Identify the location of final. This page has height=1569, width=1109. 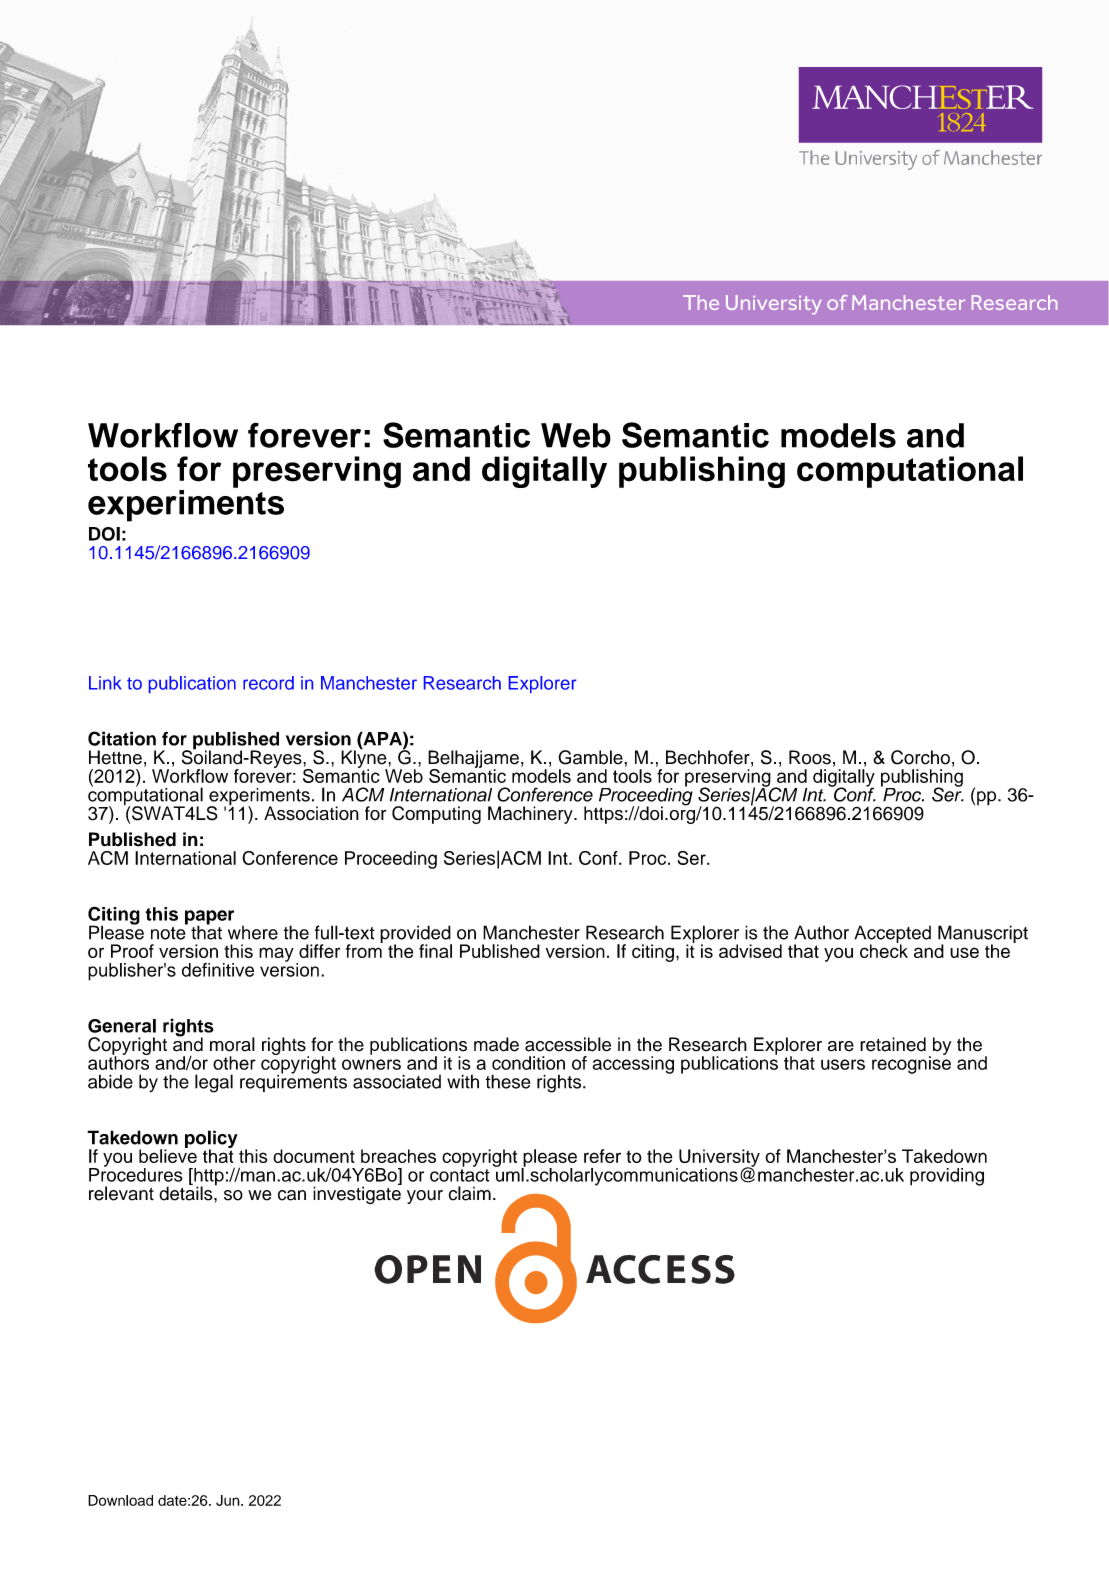
(435, 951).
